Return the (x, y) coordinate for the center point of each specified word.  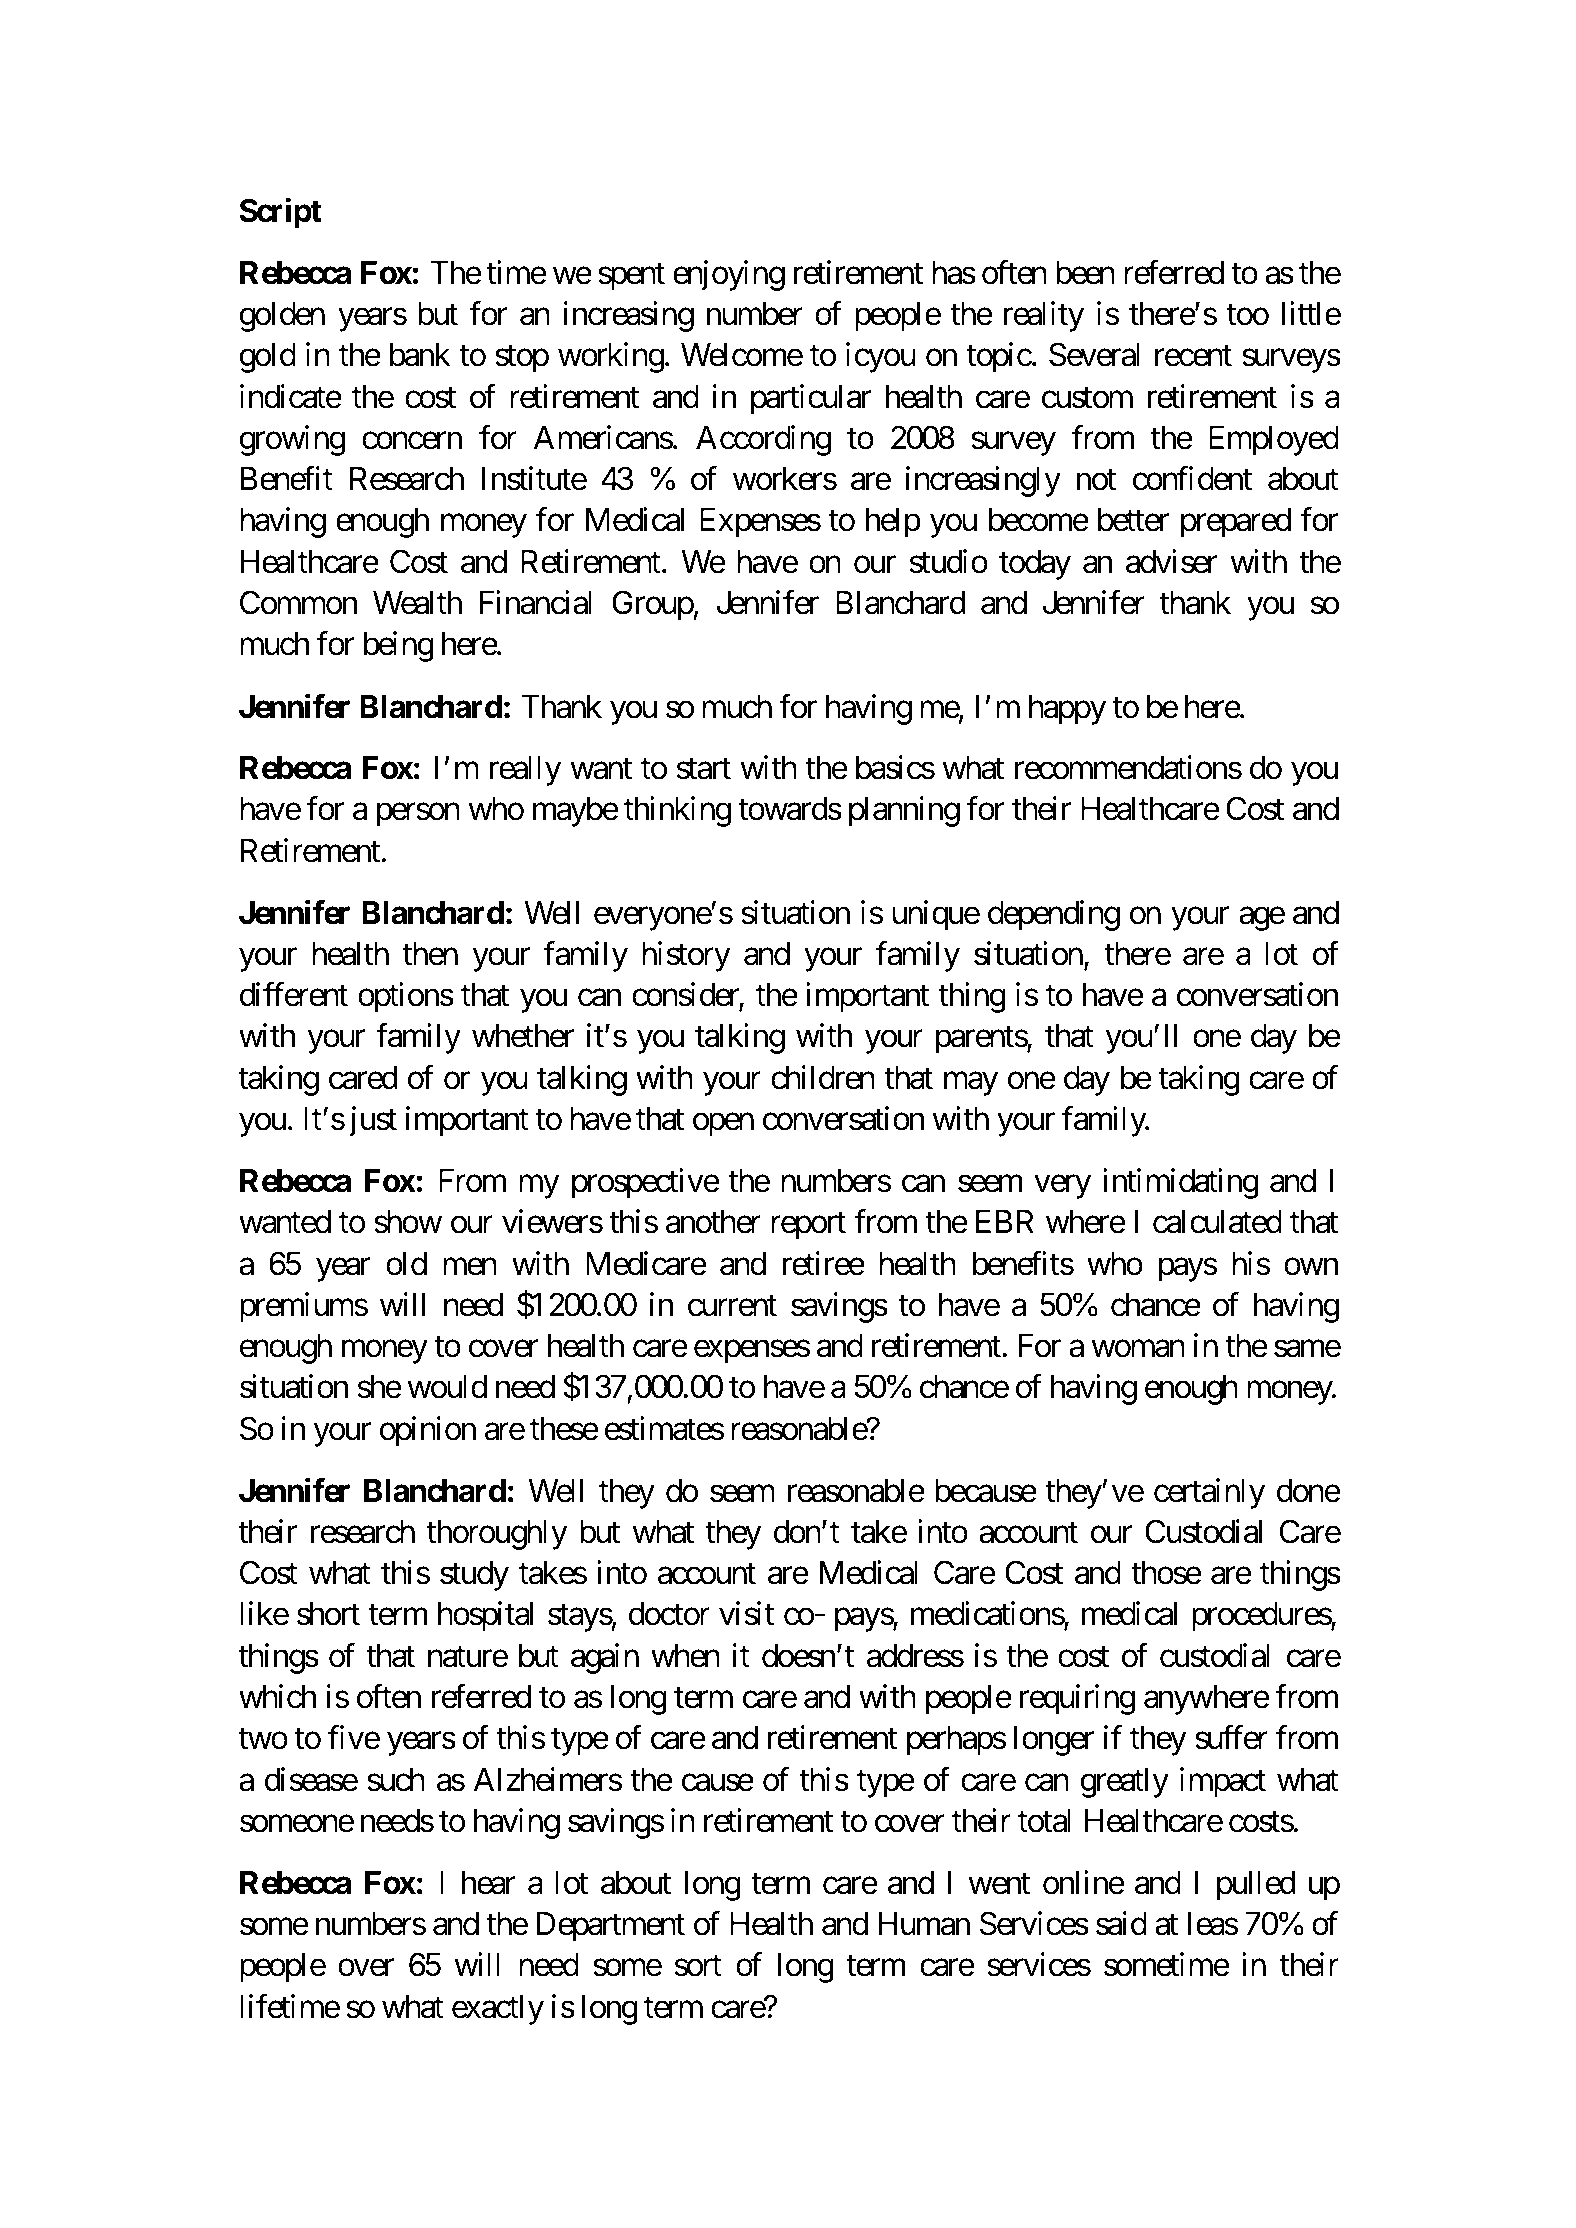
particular (811, 399)
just (373, 1121)
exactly (498, 2010)
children (823, 1077)
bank (420, 355)
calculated (1217, 1222)
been (1085, 273)
